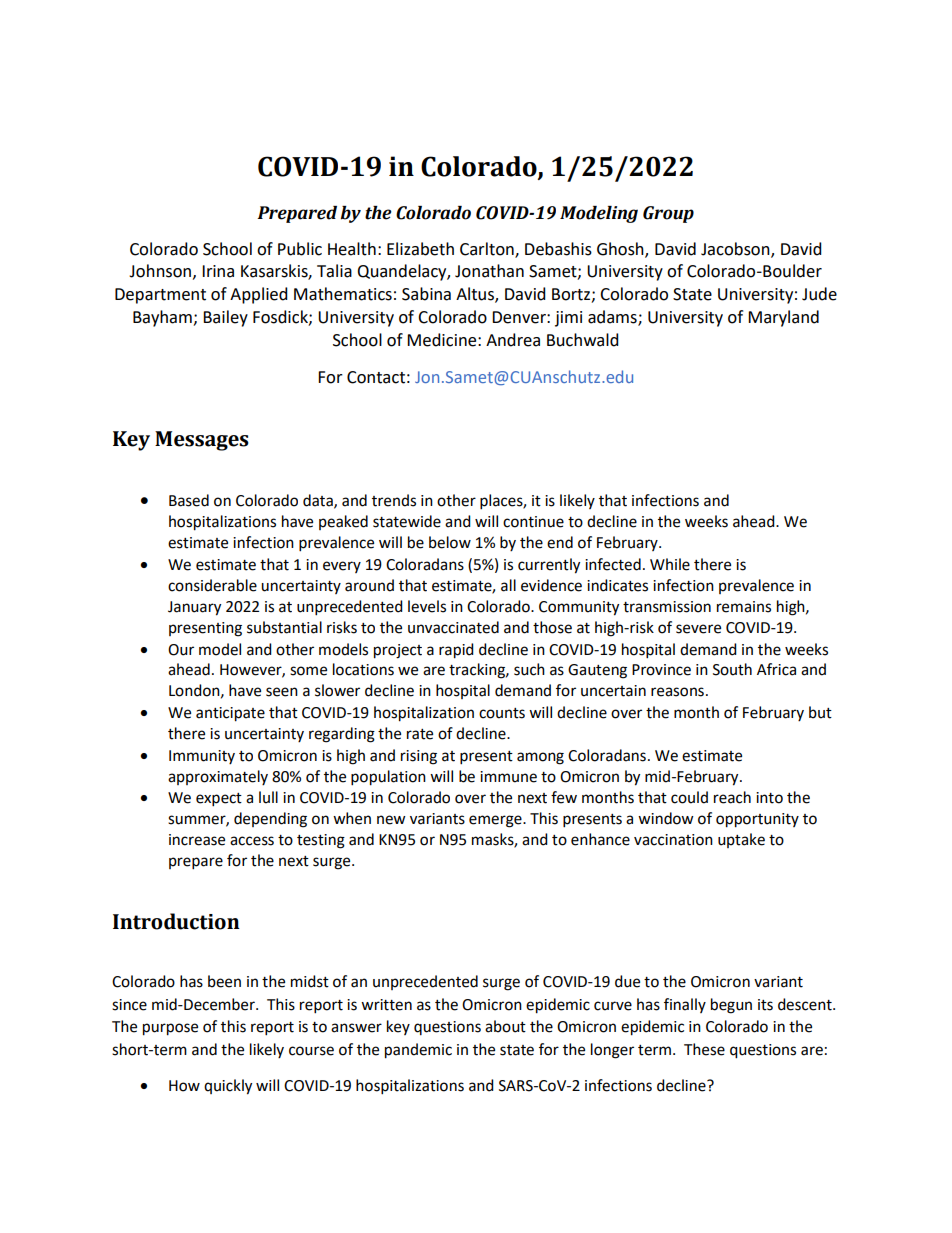 This page has width=952, height=1233. Describe the element at coordinates (228, 1087) in the page. I see `quickly` at that location.
